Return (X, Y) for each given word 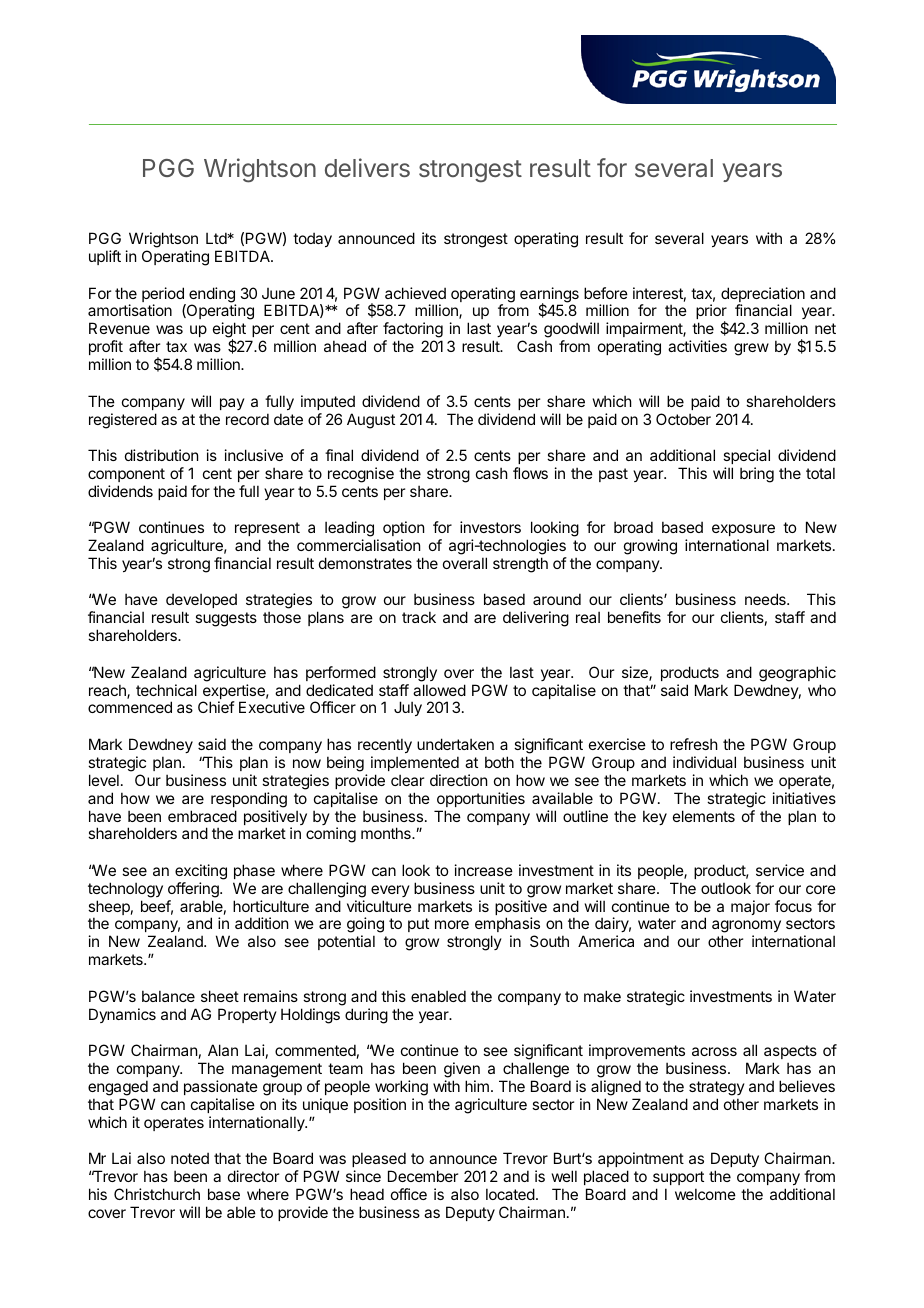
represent (267, 529)
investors (490, 527)
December (423, 1176)
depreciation (763, 296)
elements (704, 816)
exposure (743, 530)
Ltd (216, 238)
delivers (367, 167)
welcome (705, 1194)
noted (190, 1158)
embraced (202, 816)
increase (484, 870)
